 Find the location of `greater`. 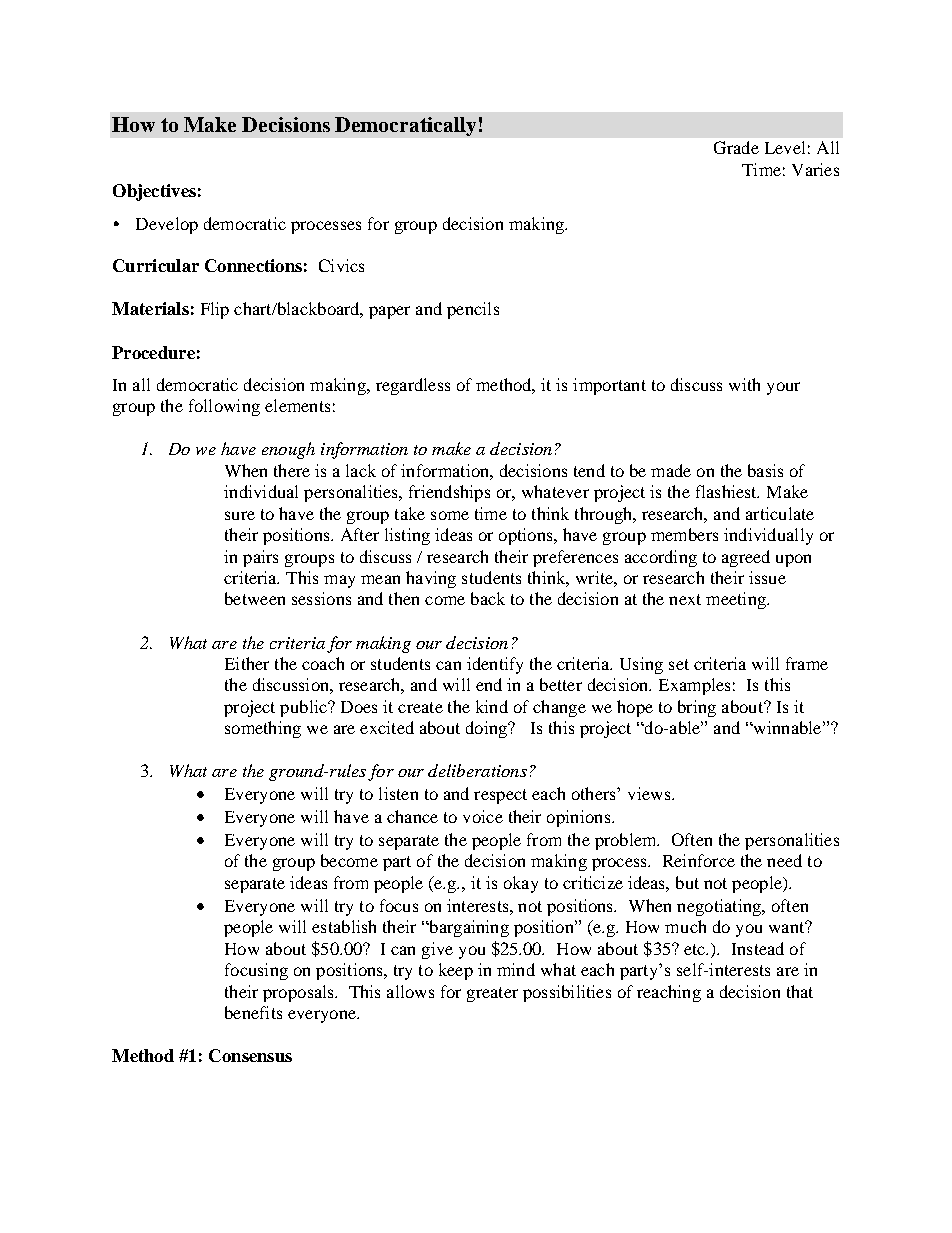

greater is located at coordinates (492, 994).
